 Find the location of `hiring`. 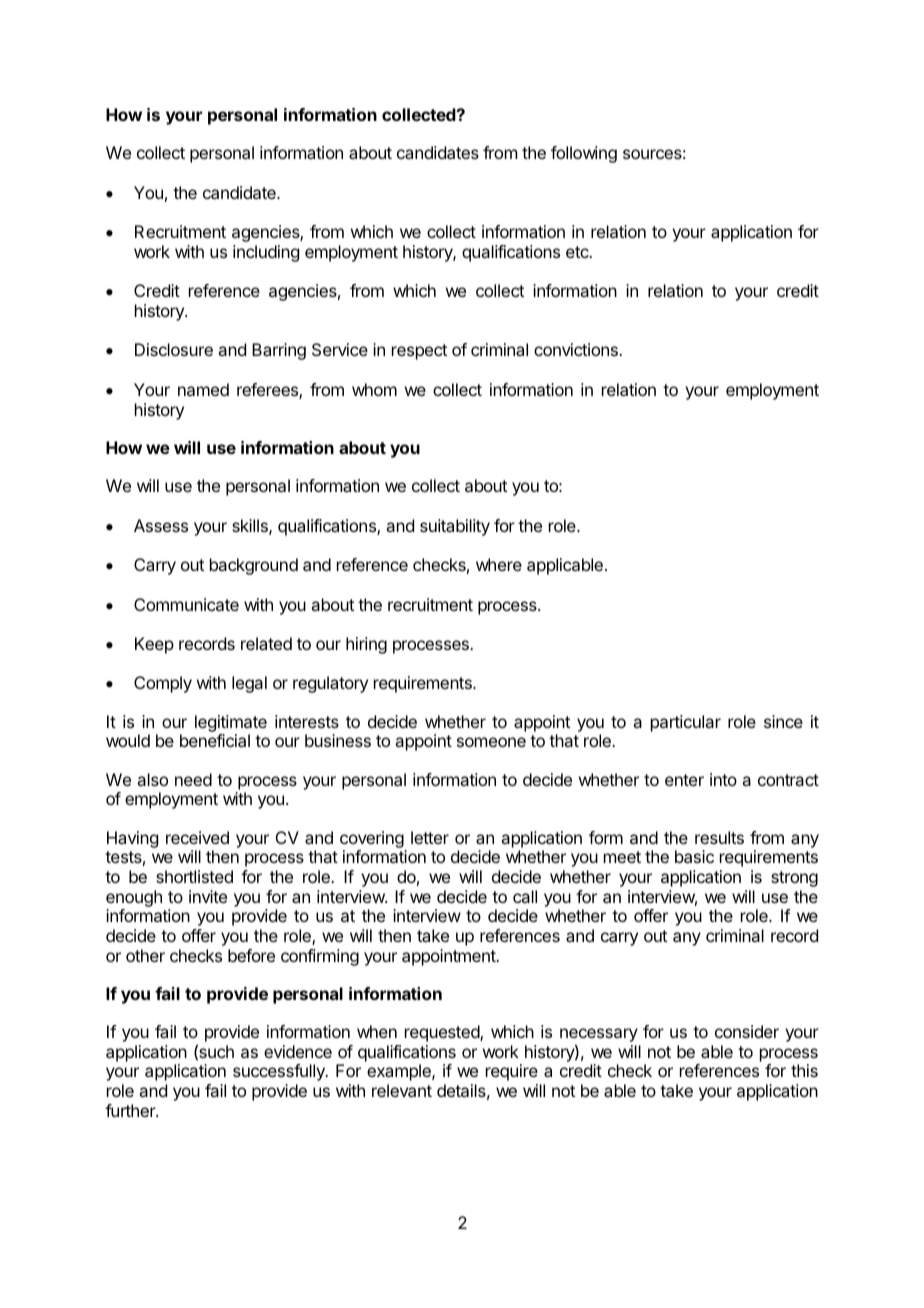

hiring is located at coordinates (366, 645).
